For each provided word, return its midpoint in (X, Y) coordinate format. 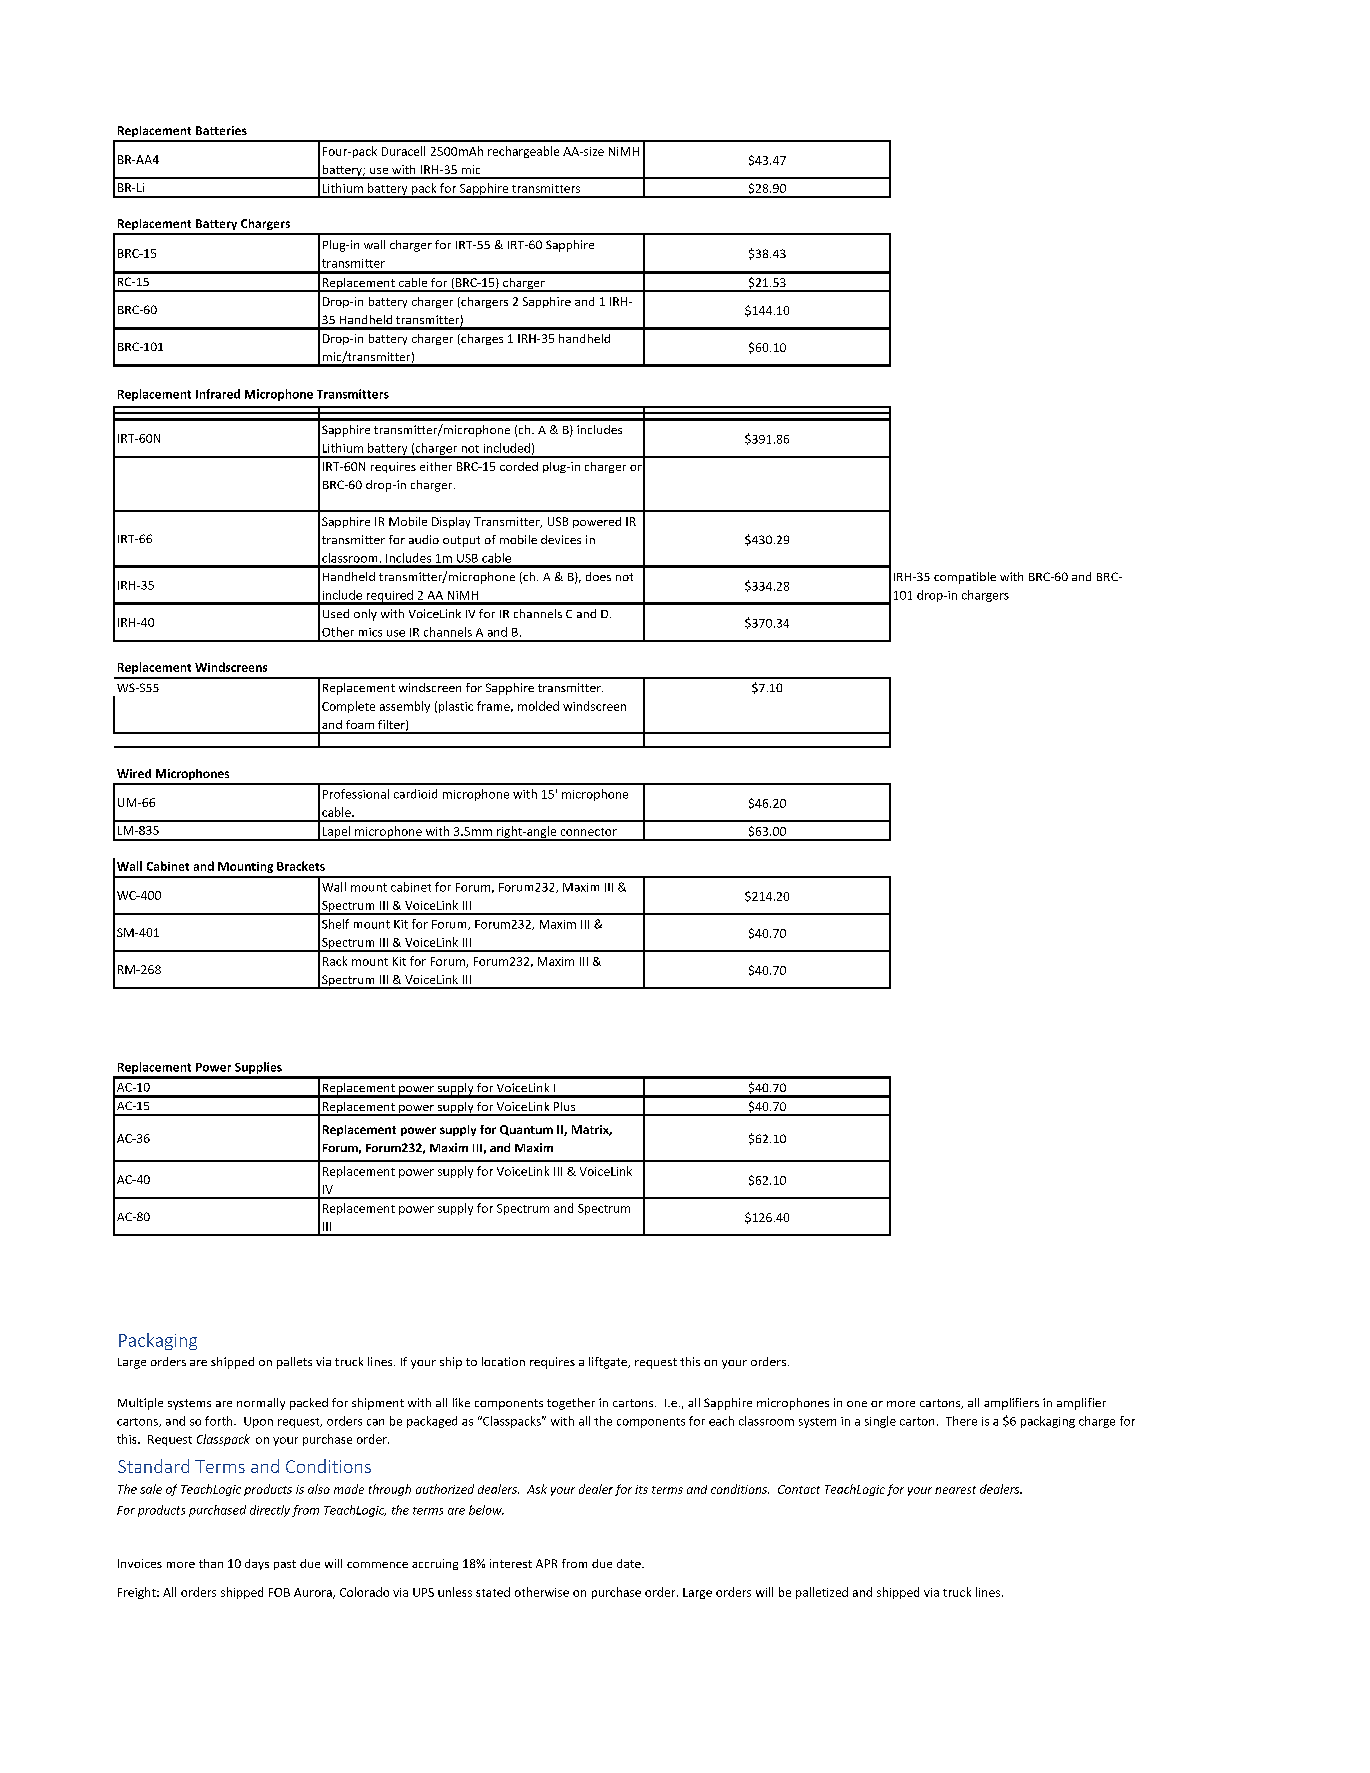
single (880, 1422)
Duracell (403, 151)
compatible (965, 578)
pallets (294, 1363)
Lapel (336, 833)
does (598, 576)
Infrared (218, 394)
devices (561, 539)
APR (546, 1563)
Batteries (221, 130)
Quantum (526, 1130)
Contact (799, 1489)
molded (538, 706)
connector (589, 832)
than (211, 1563)
